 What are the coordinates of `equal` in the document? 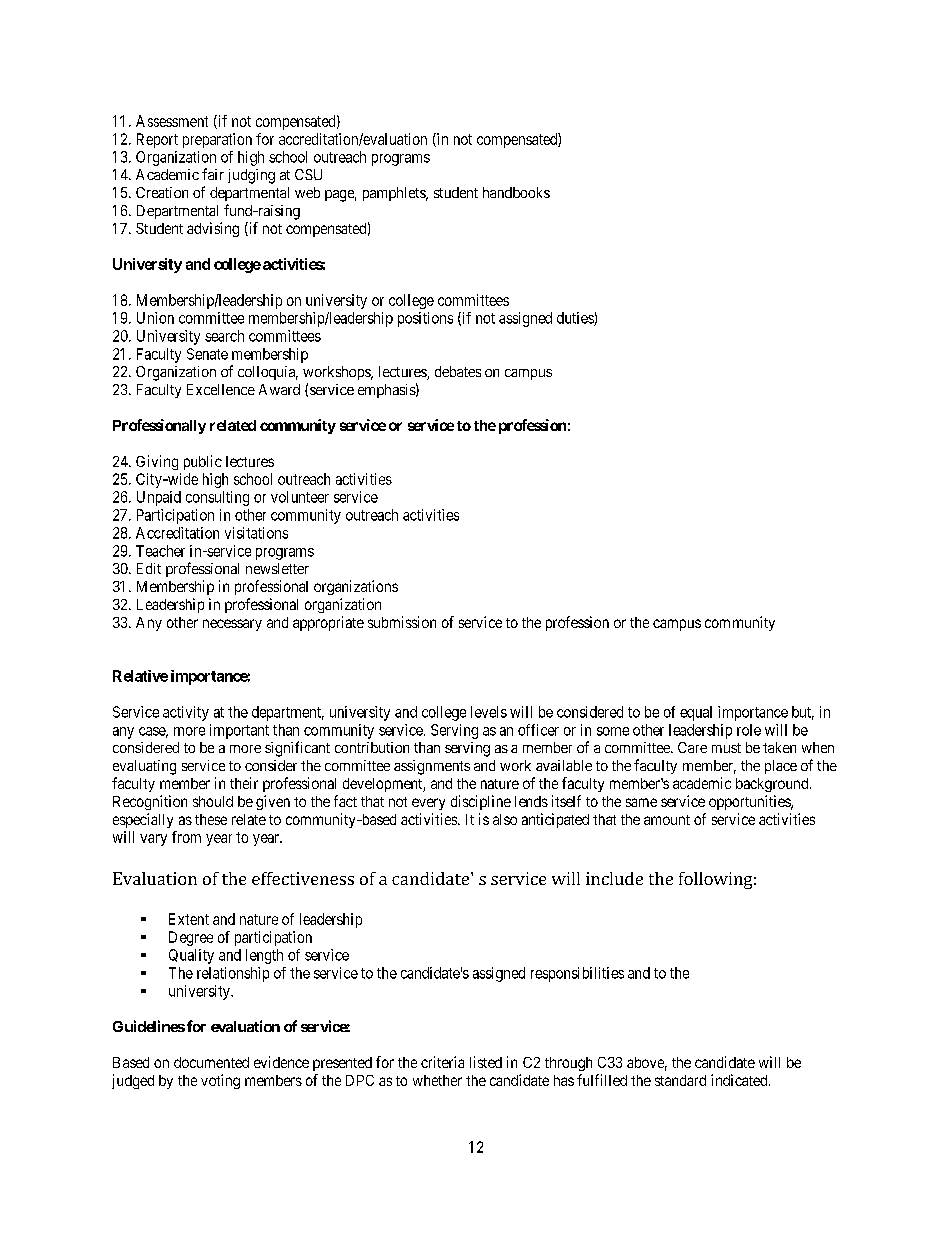 It's located at (696, 713).
